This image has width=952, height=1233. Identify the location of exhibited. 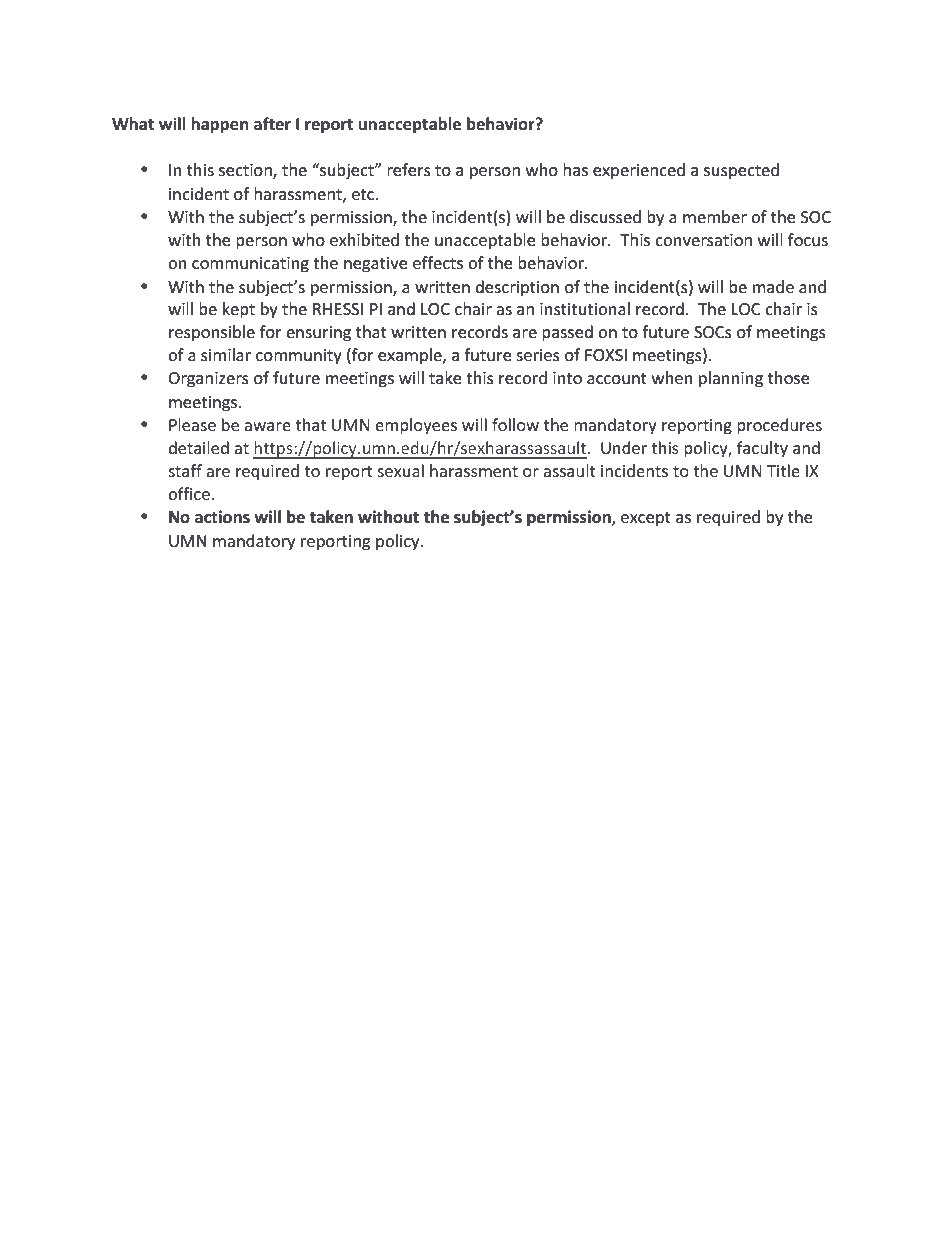
(364, 239).
